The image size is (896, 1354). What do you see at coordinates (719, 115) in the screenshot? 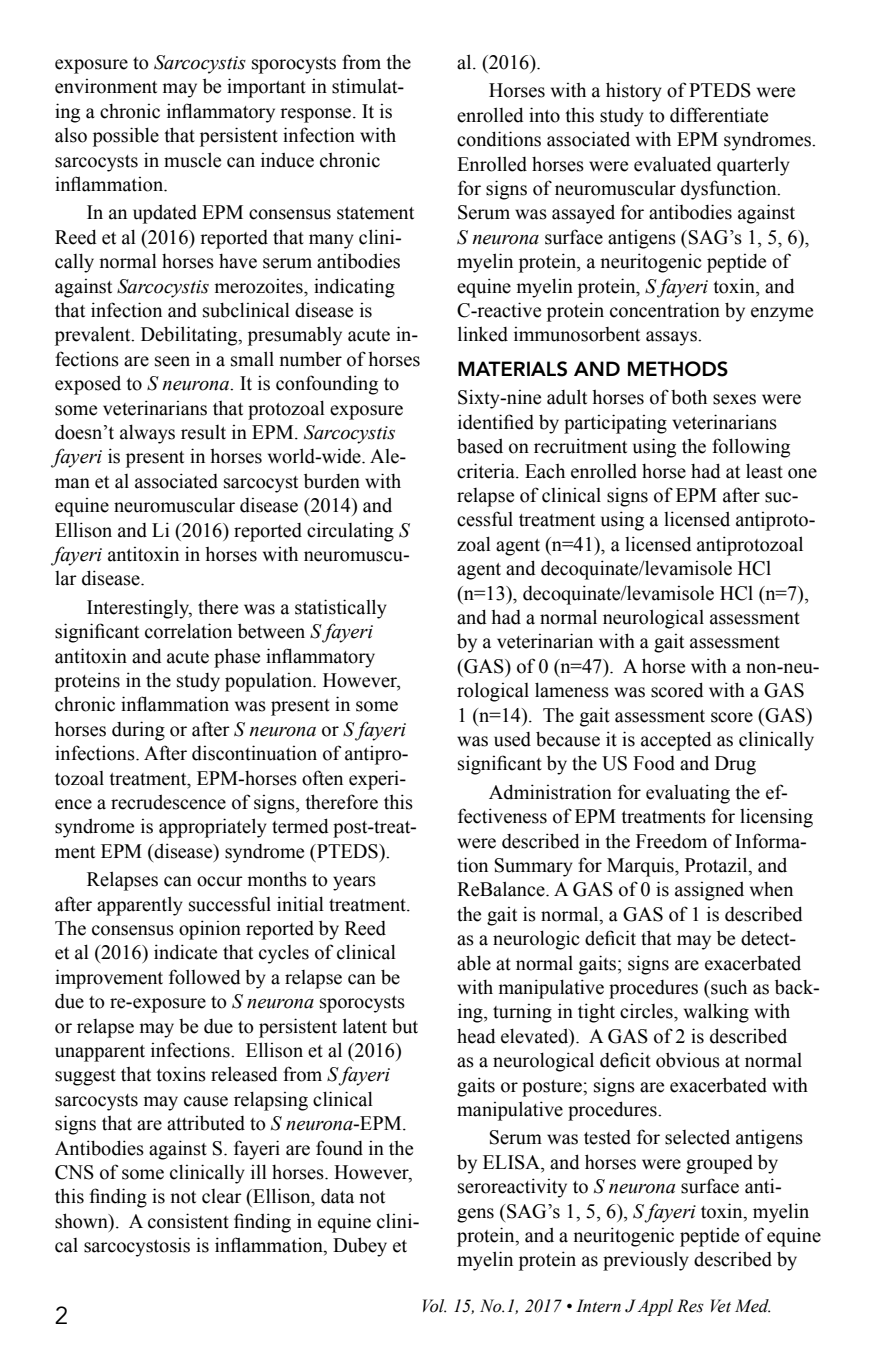
I see `differentiate` at bounding box center [719, 115].
